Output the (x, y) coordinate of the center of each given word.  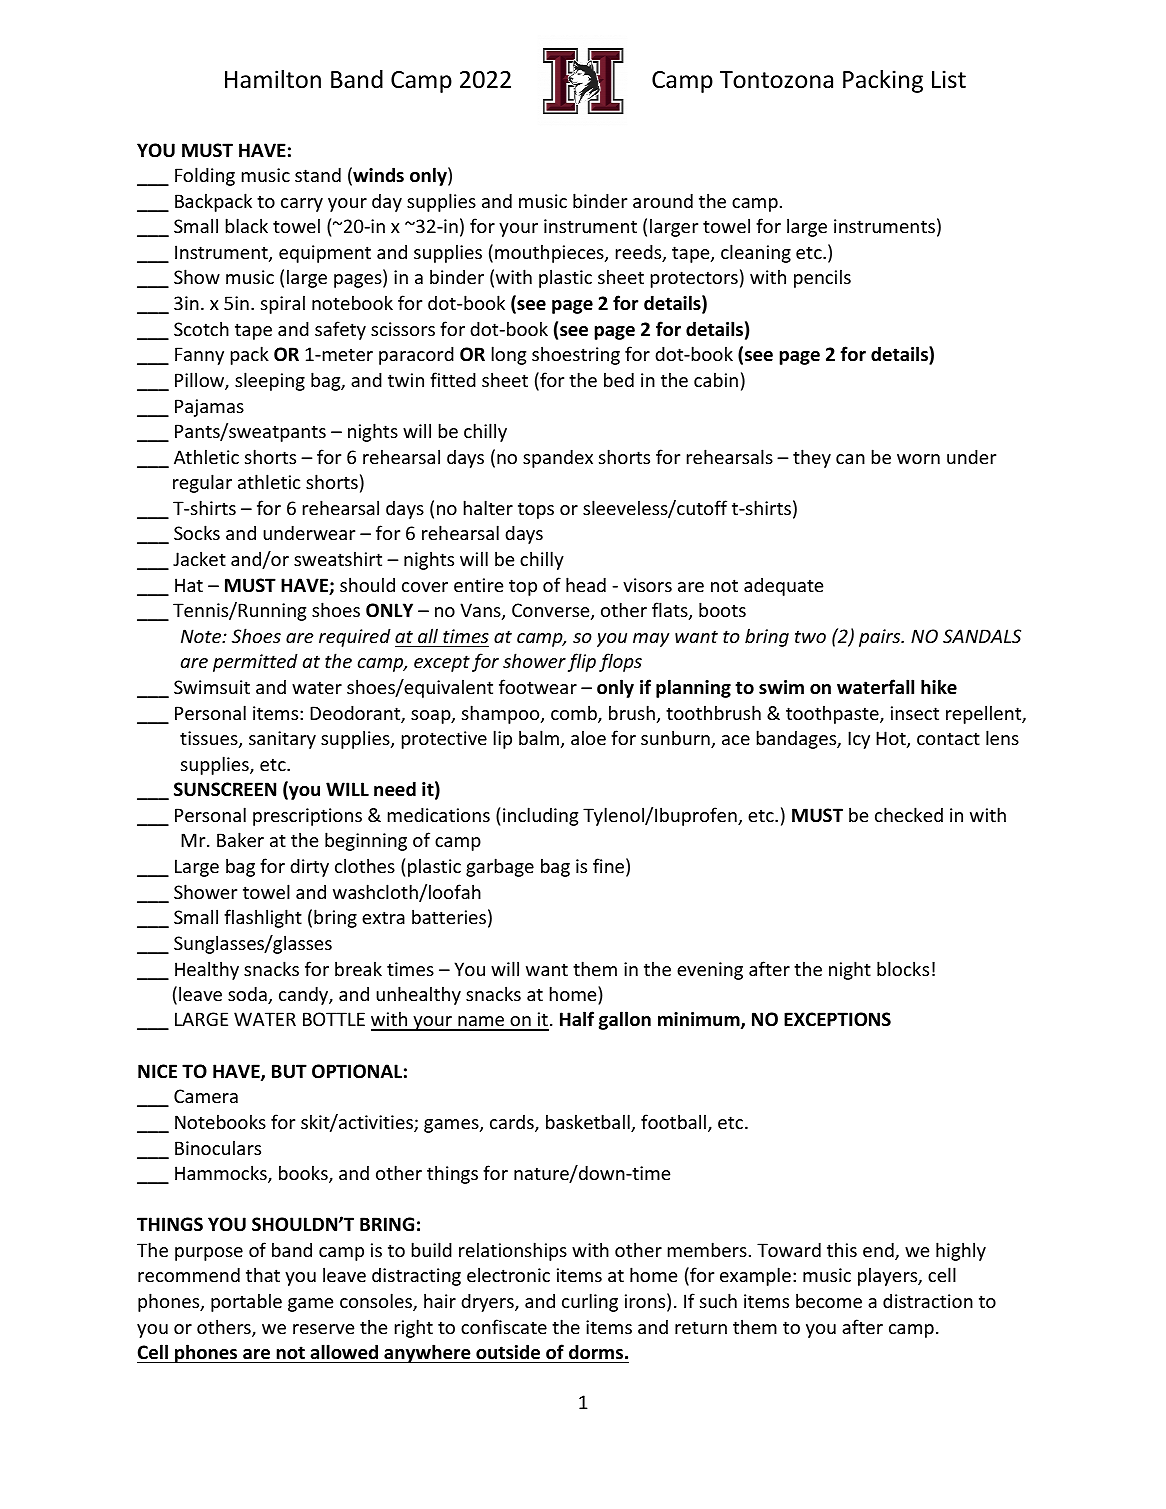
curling (590, 1302)
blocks (903, 968)
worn (918, 459)
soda (248, 995)
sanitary (282, 740)
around (663, 200)
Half (577, 1018)
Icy (859, 740)
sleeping (270, 381)
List (949, 79)
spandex (558, 458)
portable (246, 1302)
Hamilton (273, 79)
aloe (588, 737)
